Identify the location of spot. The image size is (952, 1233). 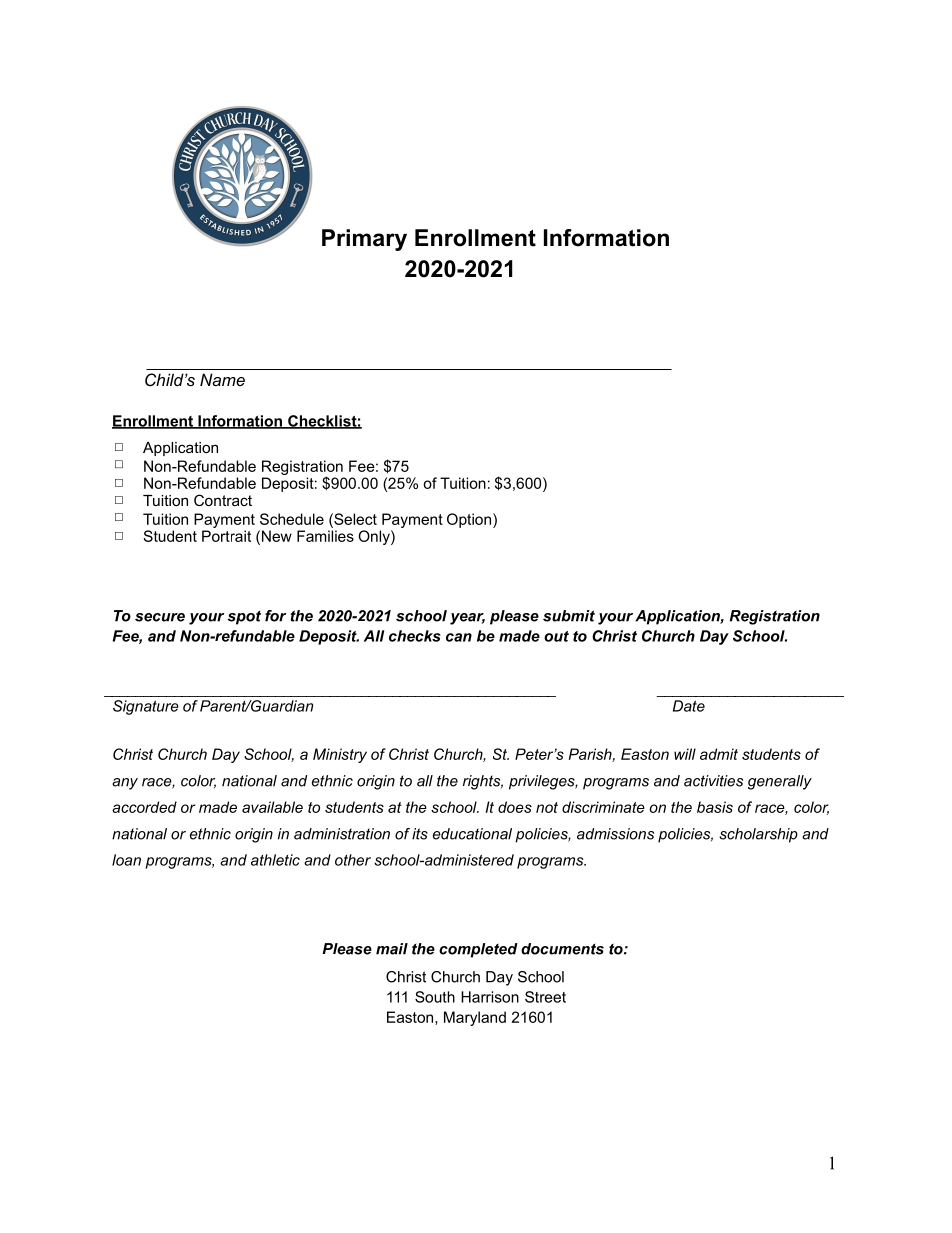
(244, 618).
